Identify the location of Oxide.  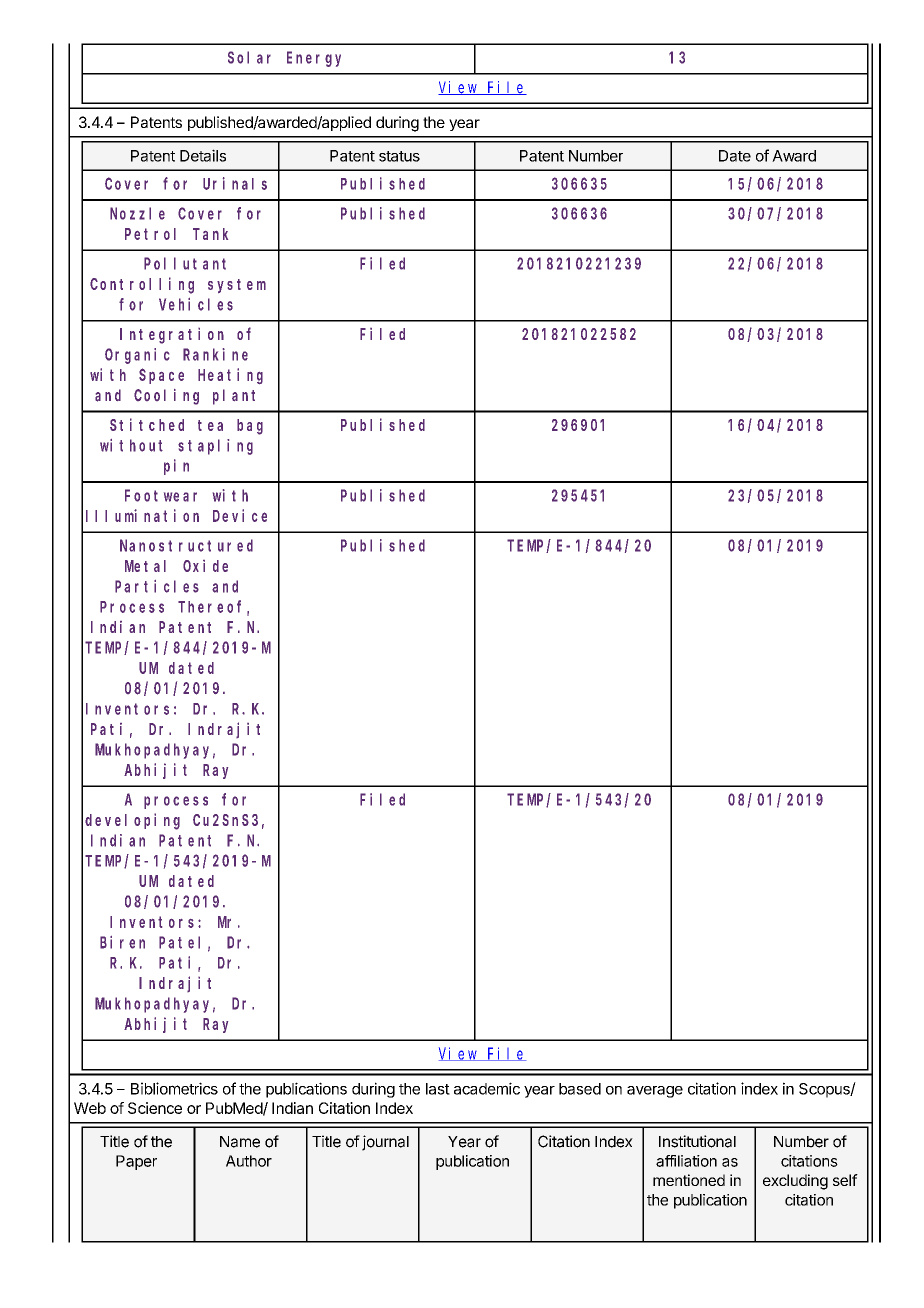
(205, 566).
